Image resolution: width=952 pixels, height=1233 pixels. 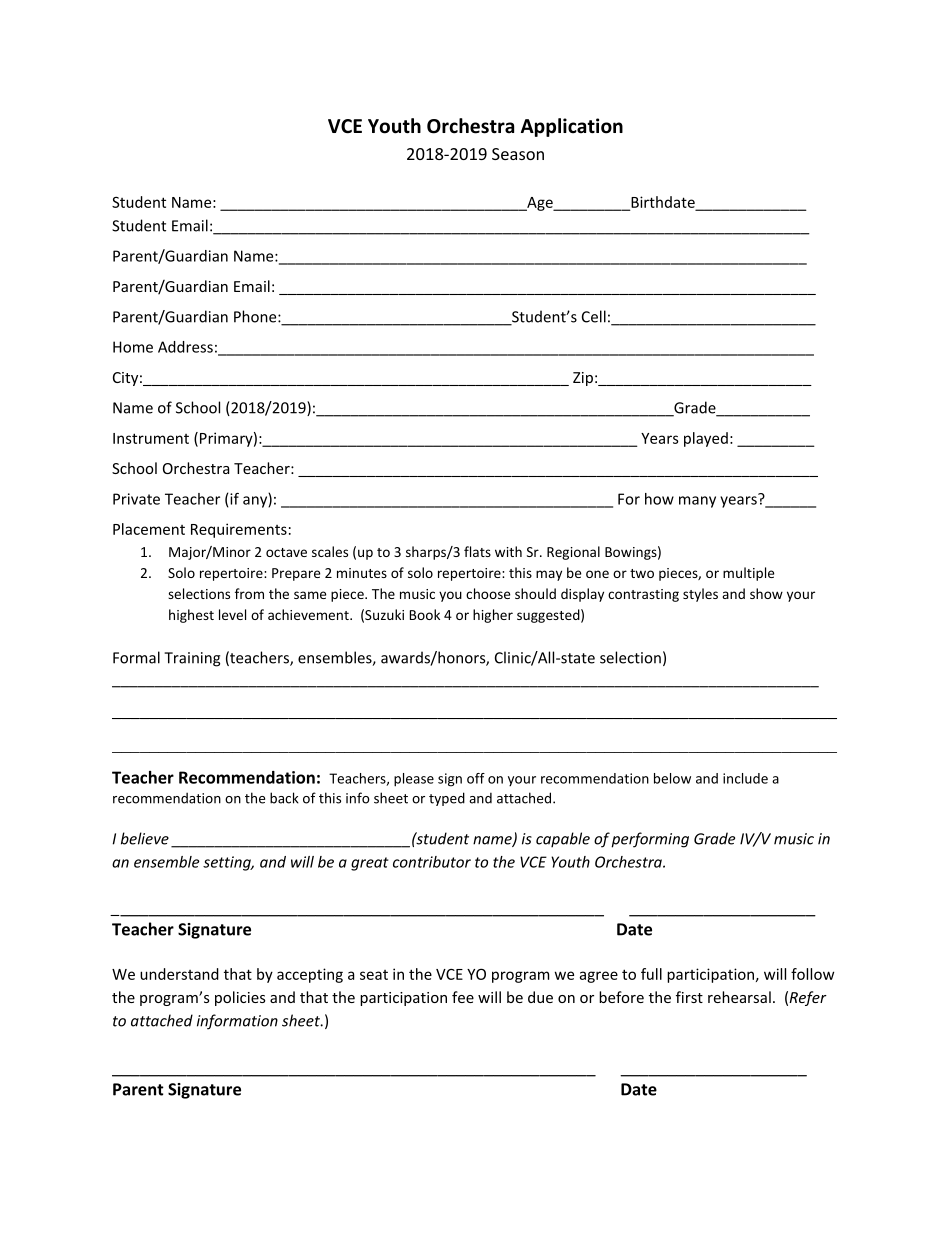 I want to click on off, so click(x=476, y=778).
